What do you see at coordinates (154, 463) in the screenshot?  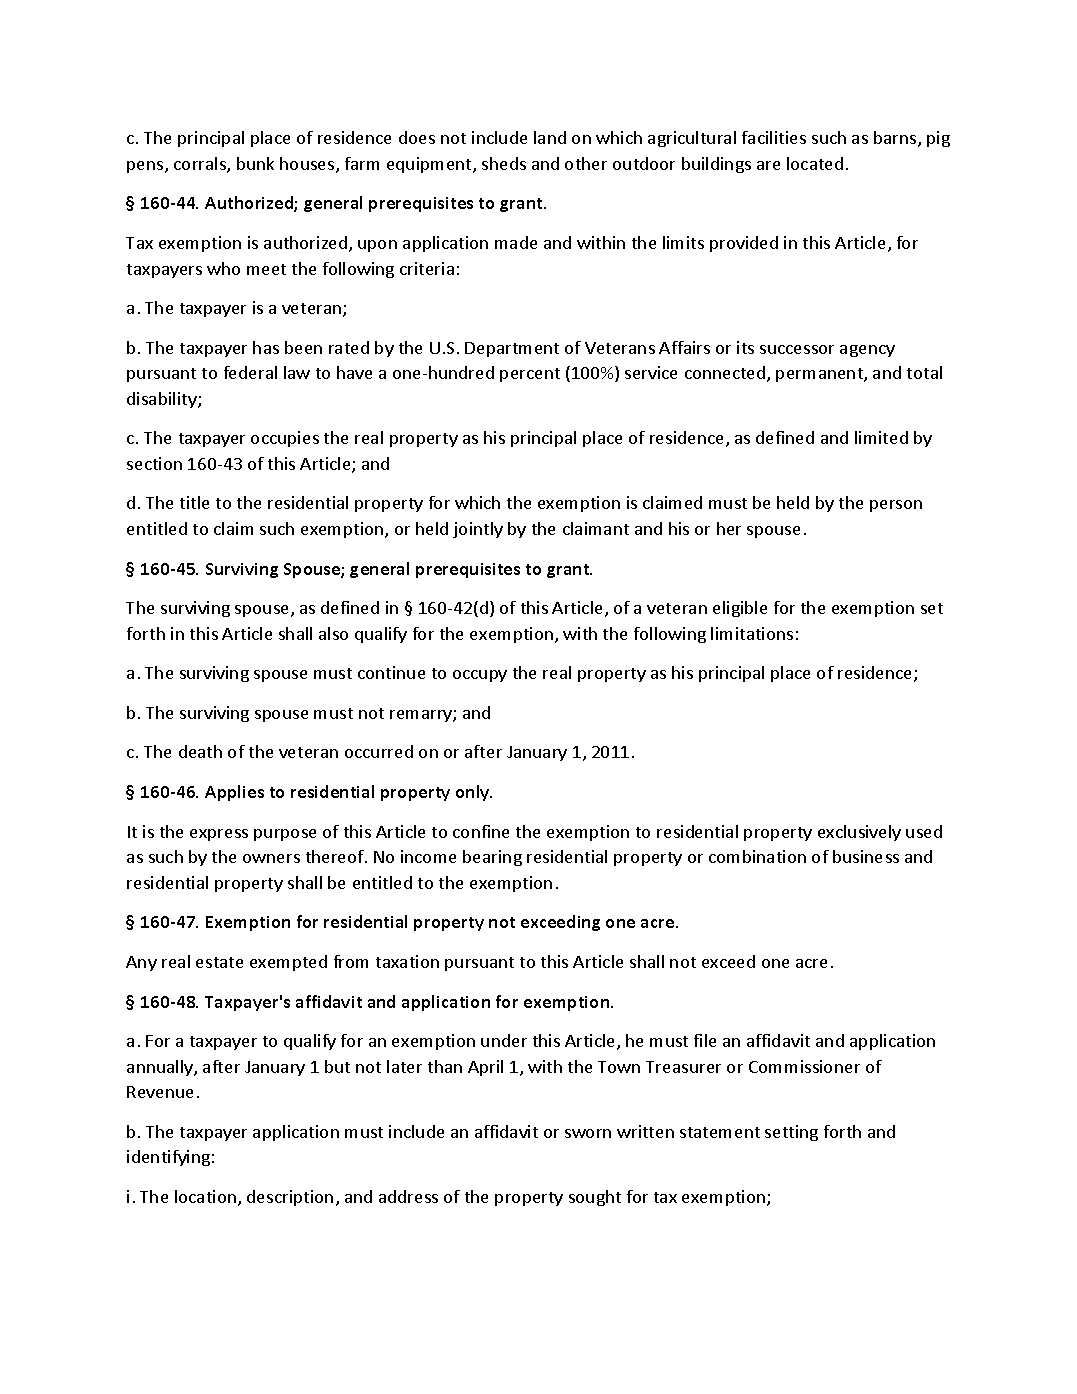 I see `section` at bounding box center [154, 463].
